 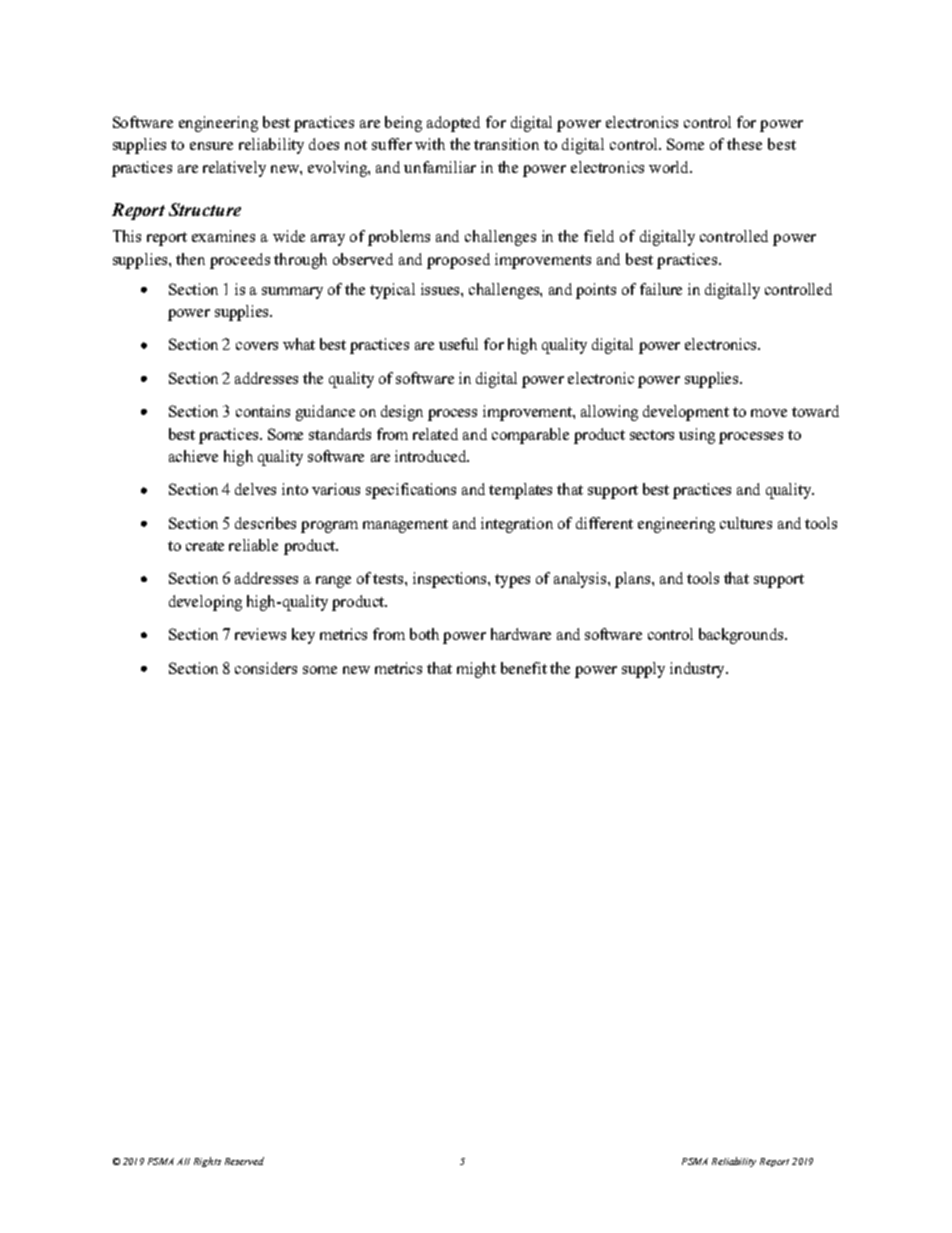 What do you see at coordinates (260, 634) in the image?
I see `reviews` at bounding box center [260, 634].
